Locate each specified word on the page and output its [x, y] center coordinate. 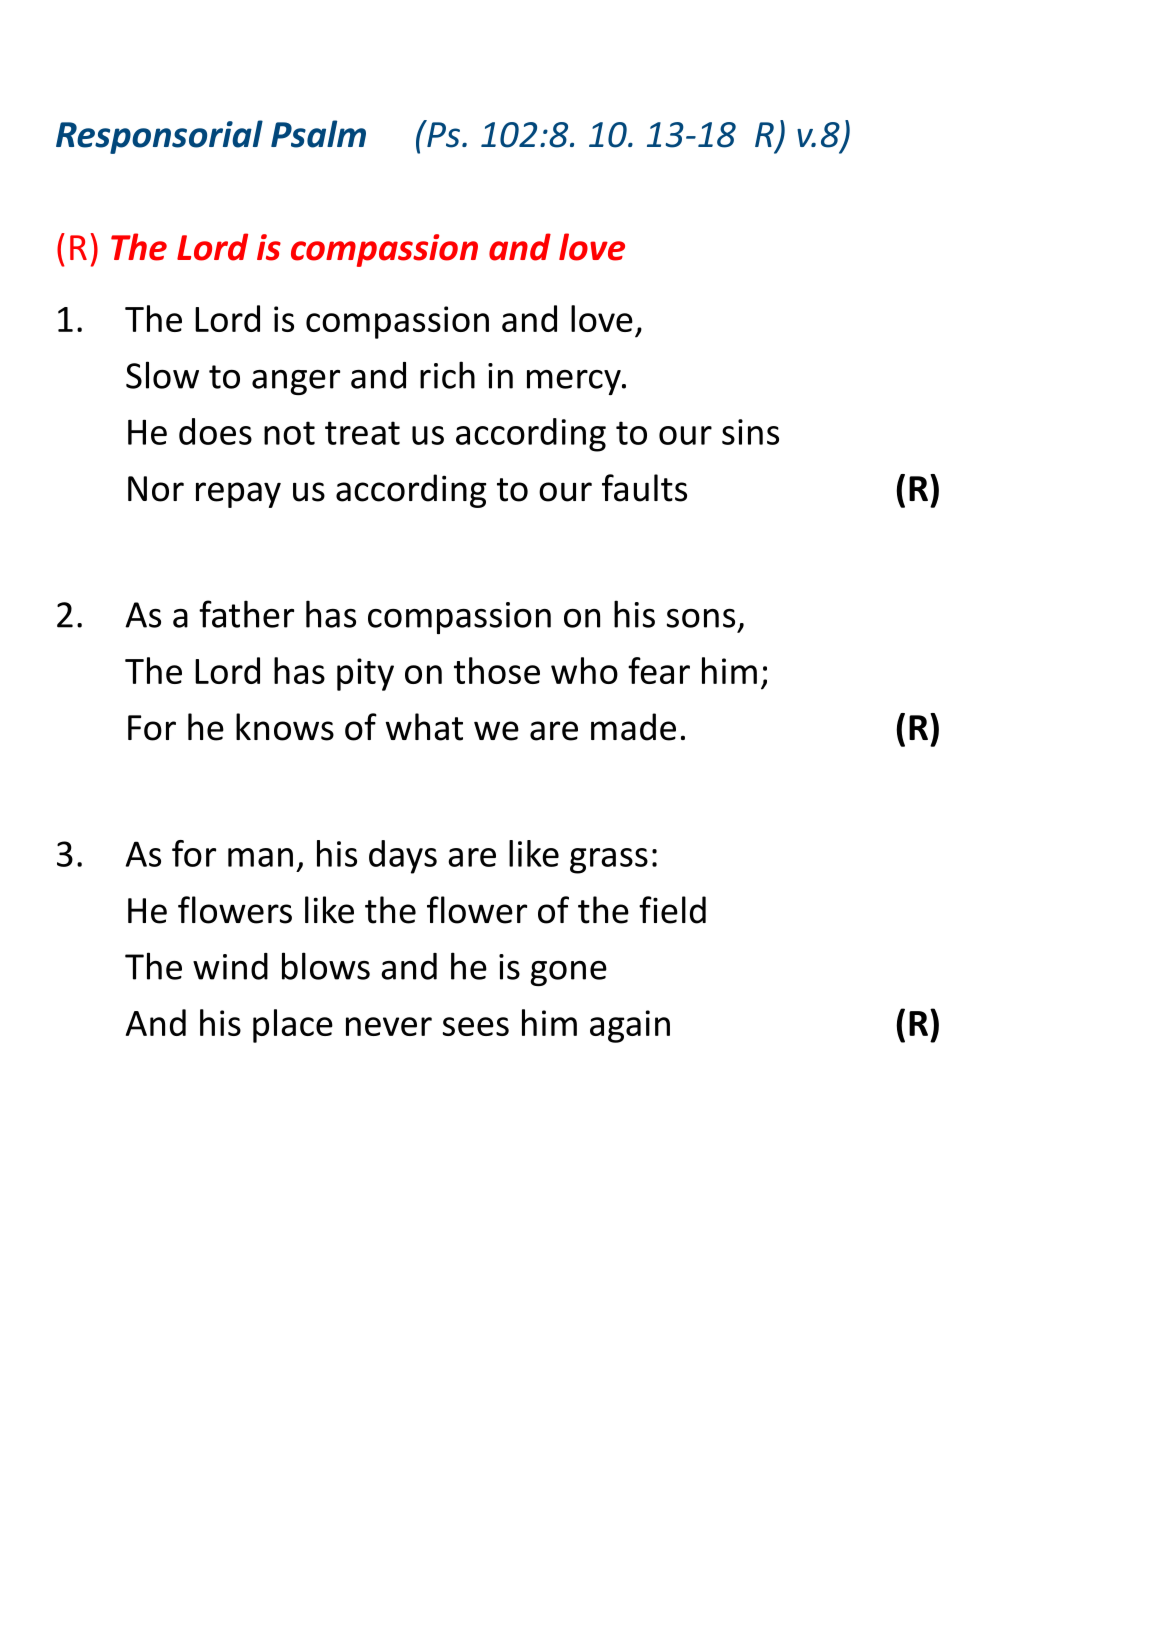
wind [230, 966]
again [630, 1026]
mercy [575, 382]
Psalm [318, 134]
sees [476, 1026]
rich [447, 375]
